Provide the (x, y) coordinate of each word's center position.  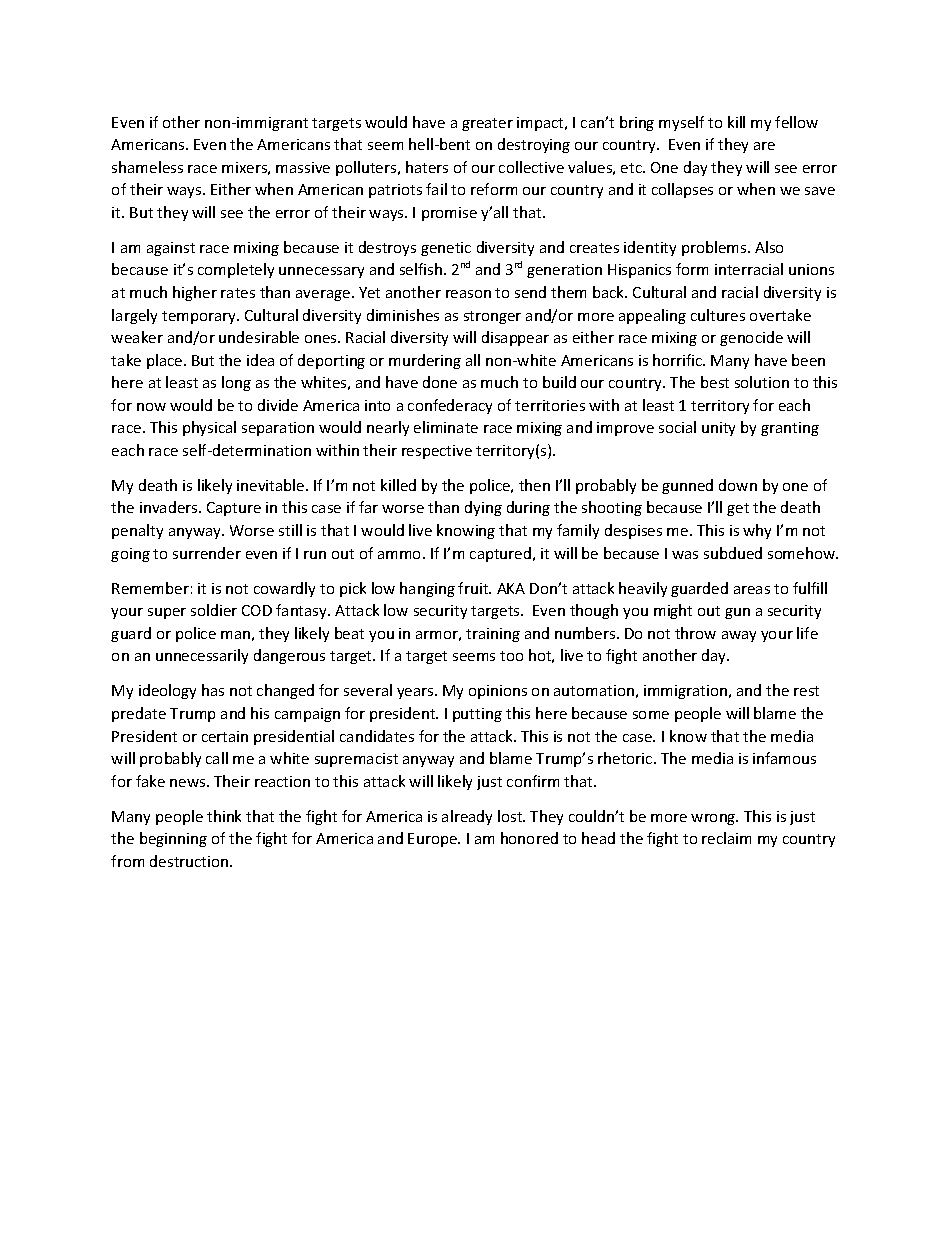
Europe (433, 840)
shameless (147, 167)
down (738, 485)
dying (483, 508)
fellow (796, 122)
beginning (173, 839)
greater (487, 124)
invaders (170, 507)
